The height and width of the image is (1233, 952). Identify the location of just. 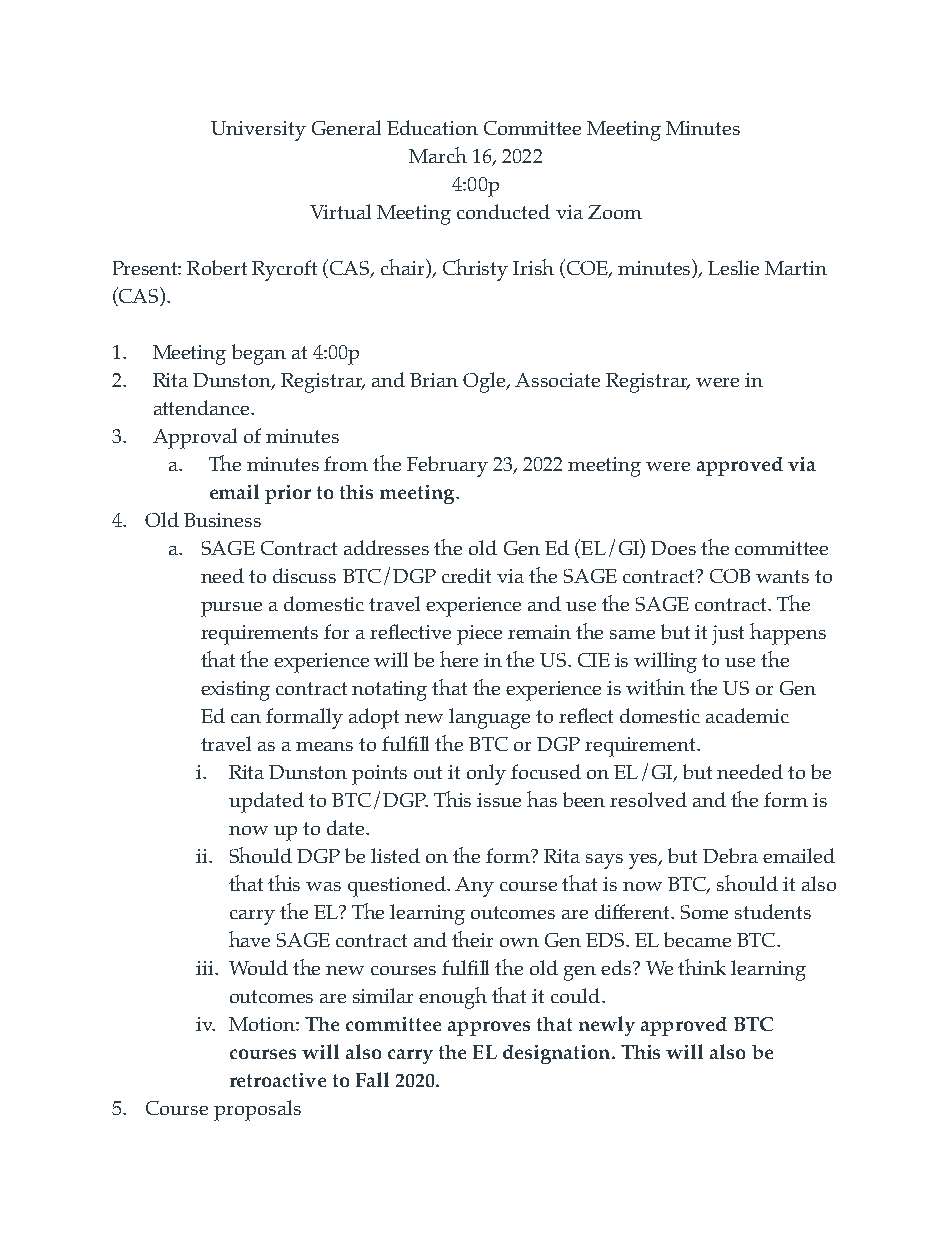
(728, 635).
